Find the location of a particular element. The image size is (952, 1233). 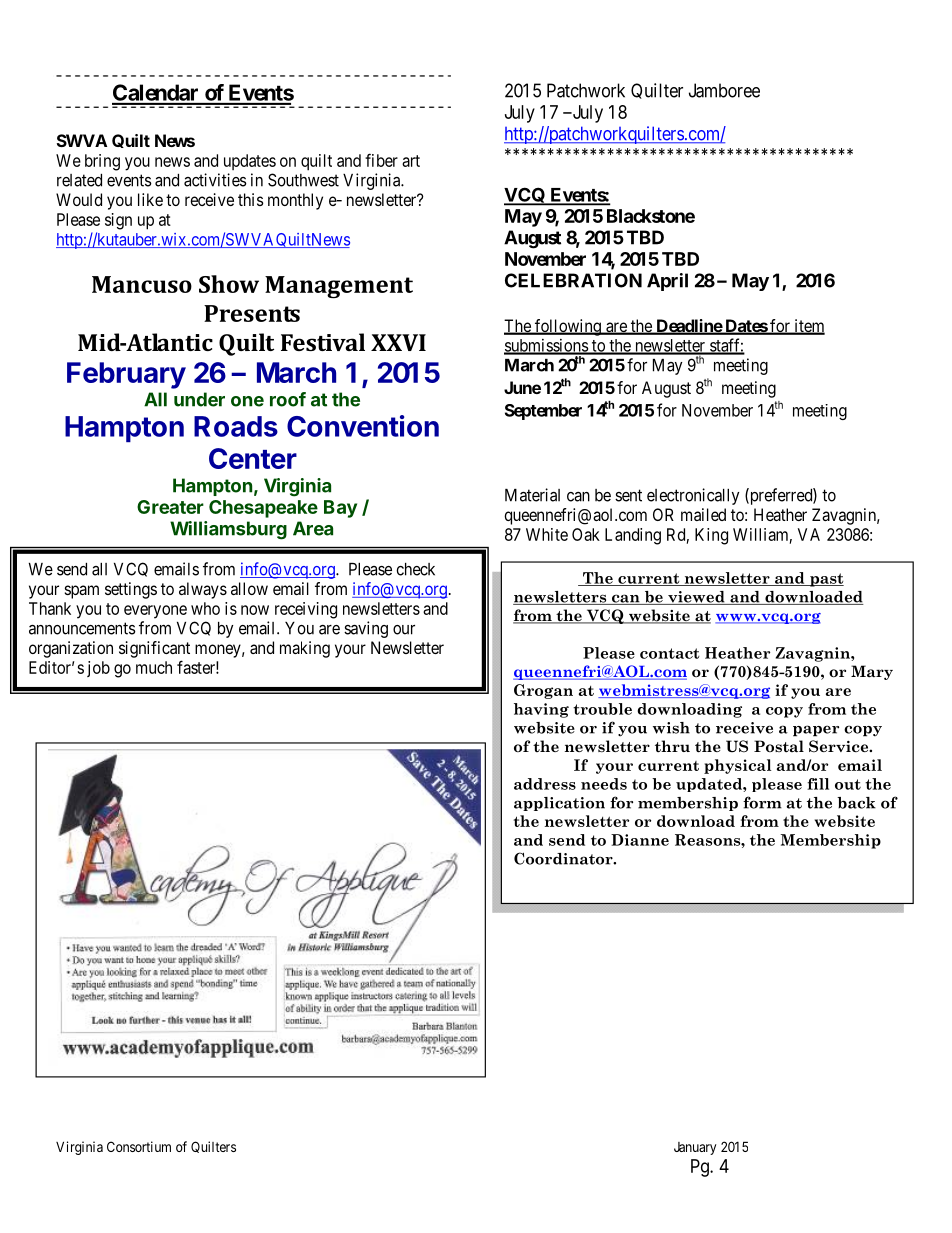

bring is located at coordinates (102, 162).
